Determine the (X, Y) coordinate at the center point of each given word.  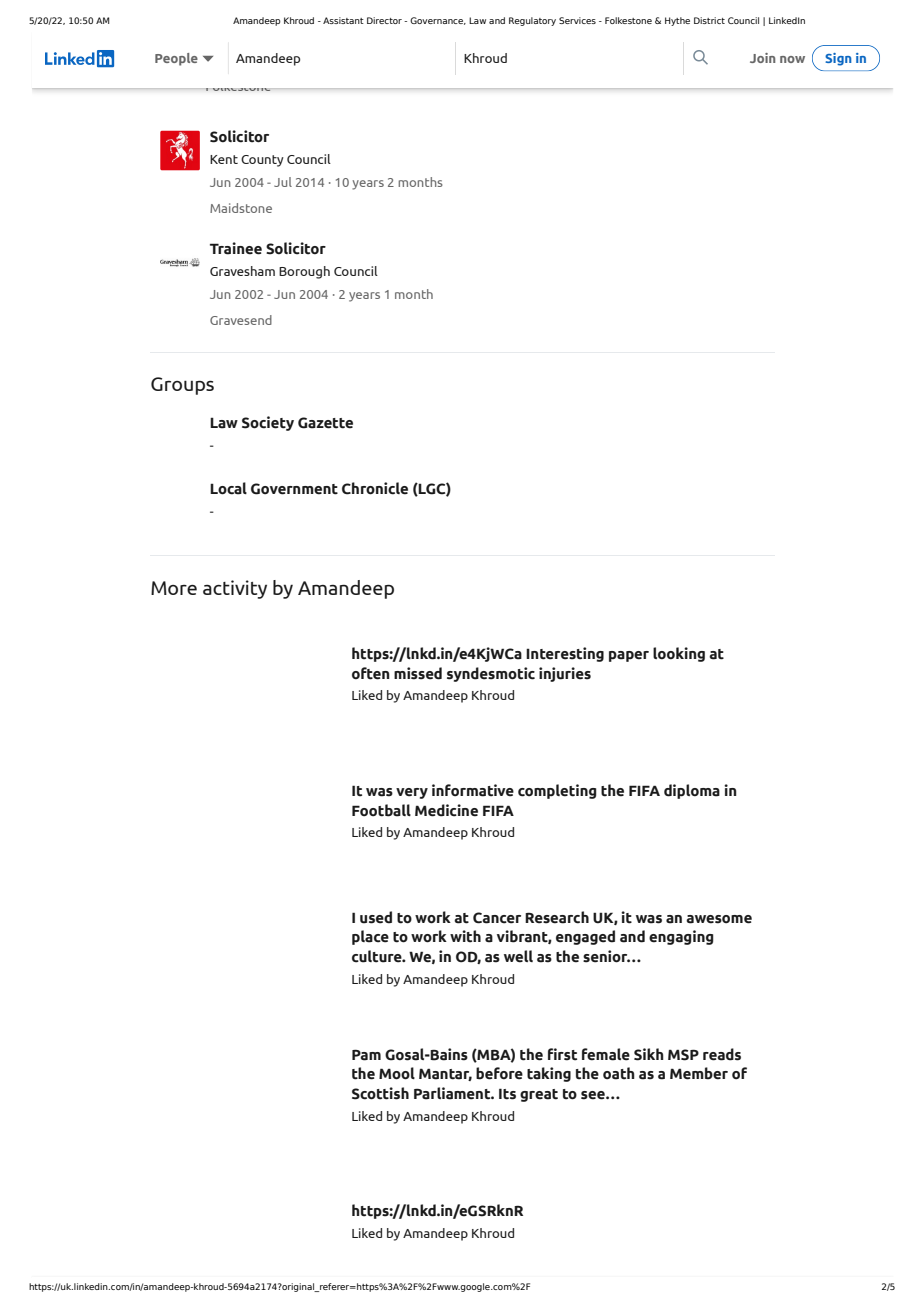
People (176, 59)
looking (679, 654)
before (499, 1073)
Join (762, 58)
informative (473, 790)
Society (268, 423)
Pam (366, 1055)
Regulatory (532, 21)
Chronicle (375, 488)
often (371, 673)
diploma (692, 791)
